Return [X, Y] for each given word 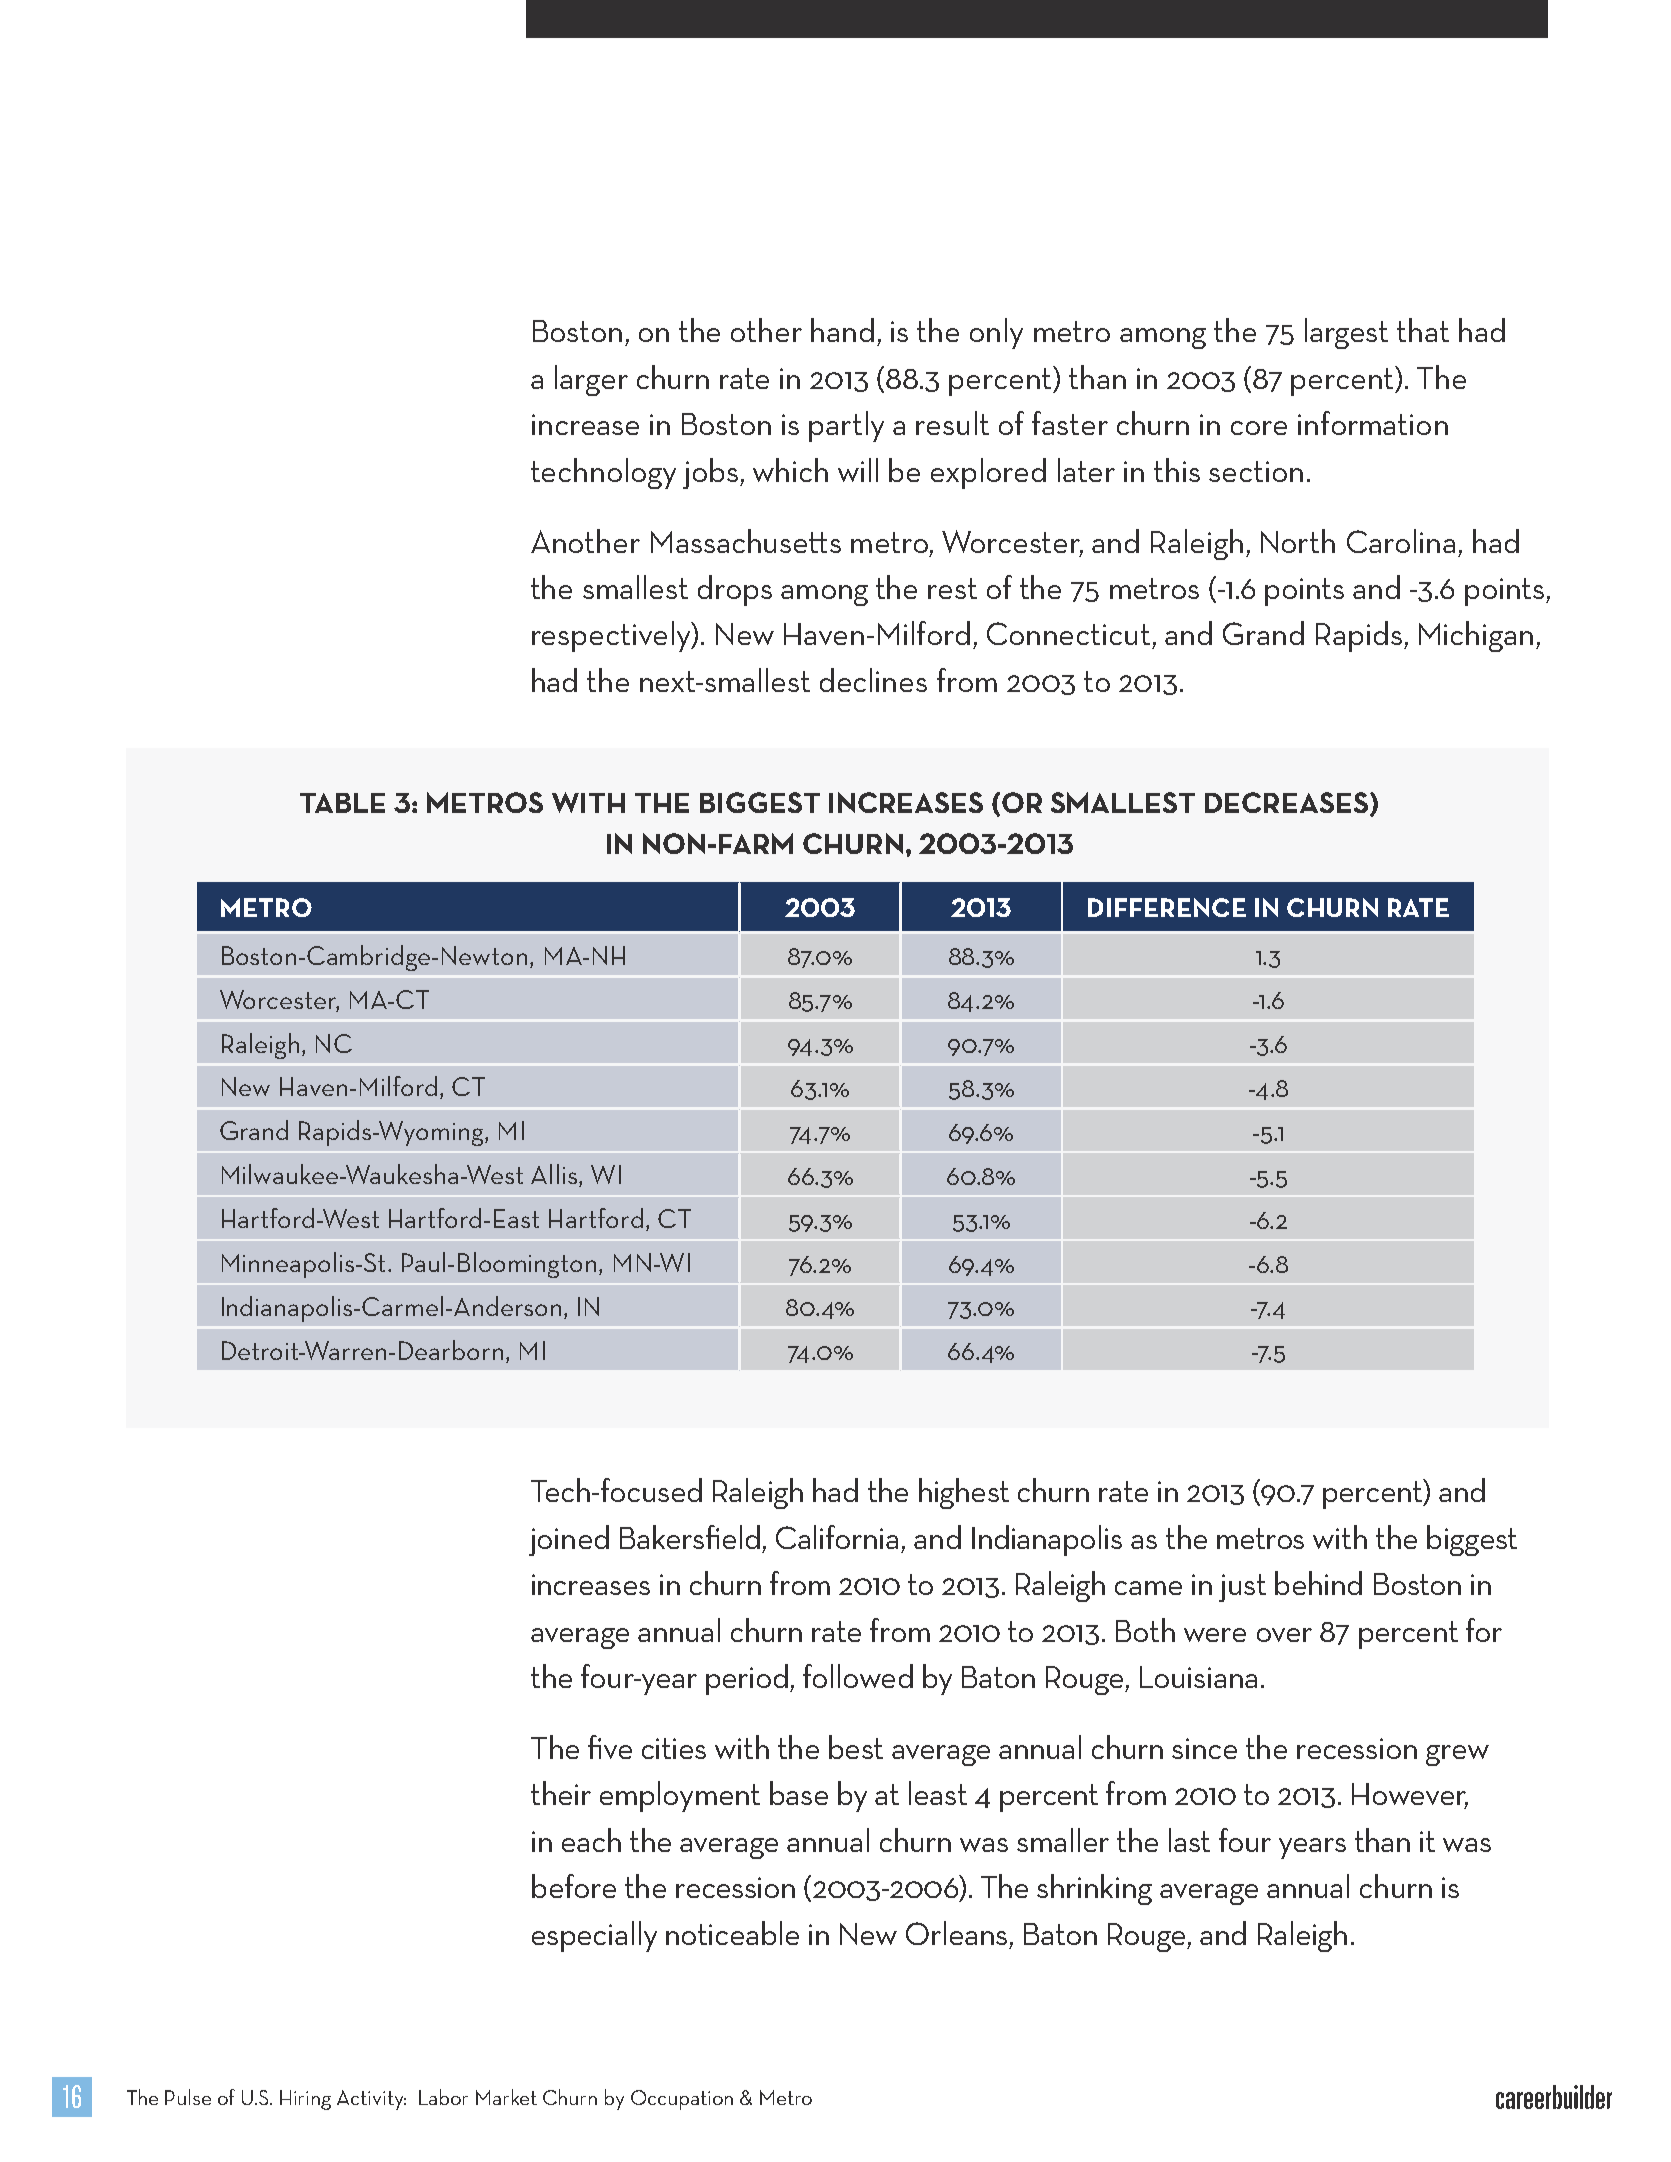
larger [591, 380]
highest [964, 1493]
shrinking [1094, 1889]
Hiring [305, 2100]
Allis [554, 1174]
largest [1346, 333]
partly [846, 426]
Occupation [682, 2100]
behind [1318, 1583]
